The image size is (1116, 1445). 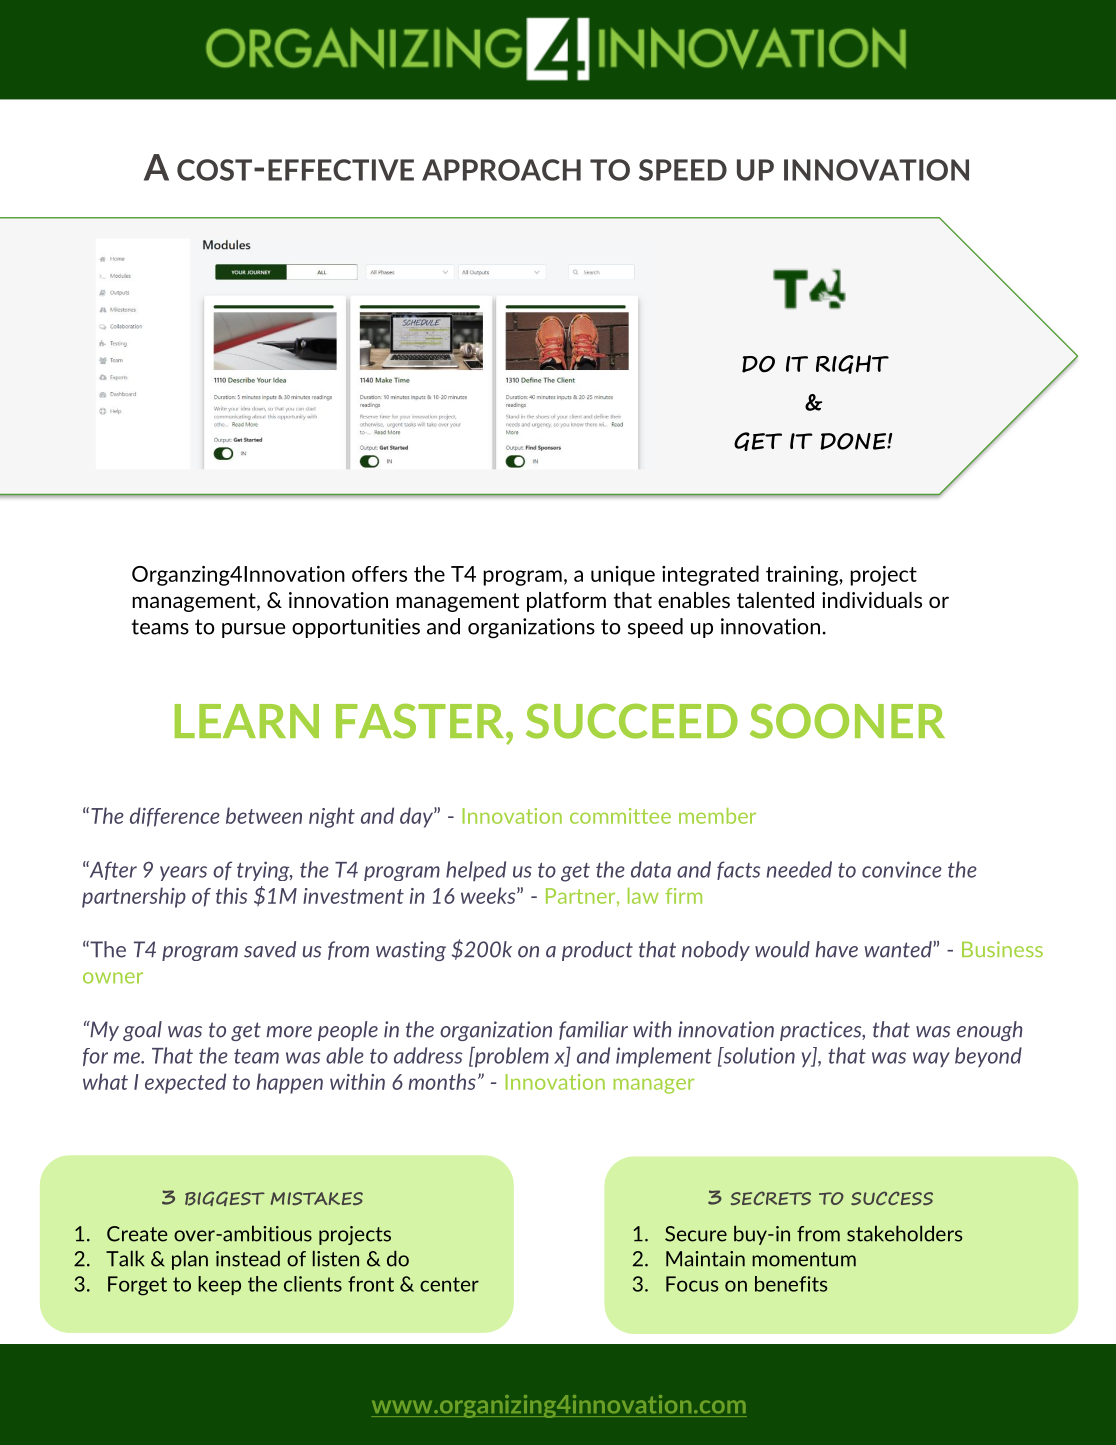 I want to click on SUCCEED, so click(x=632, y=721).
